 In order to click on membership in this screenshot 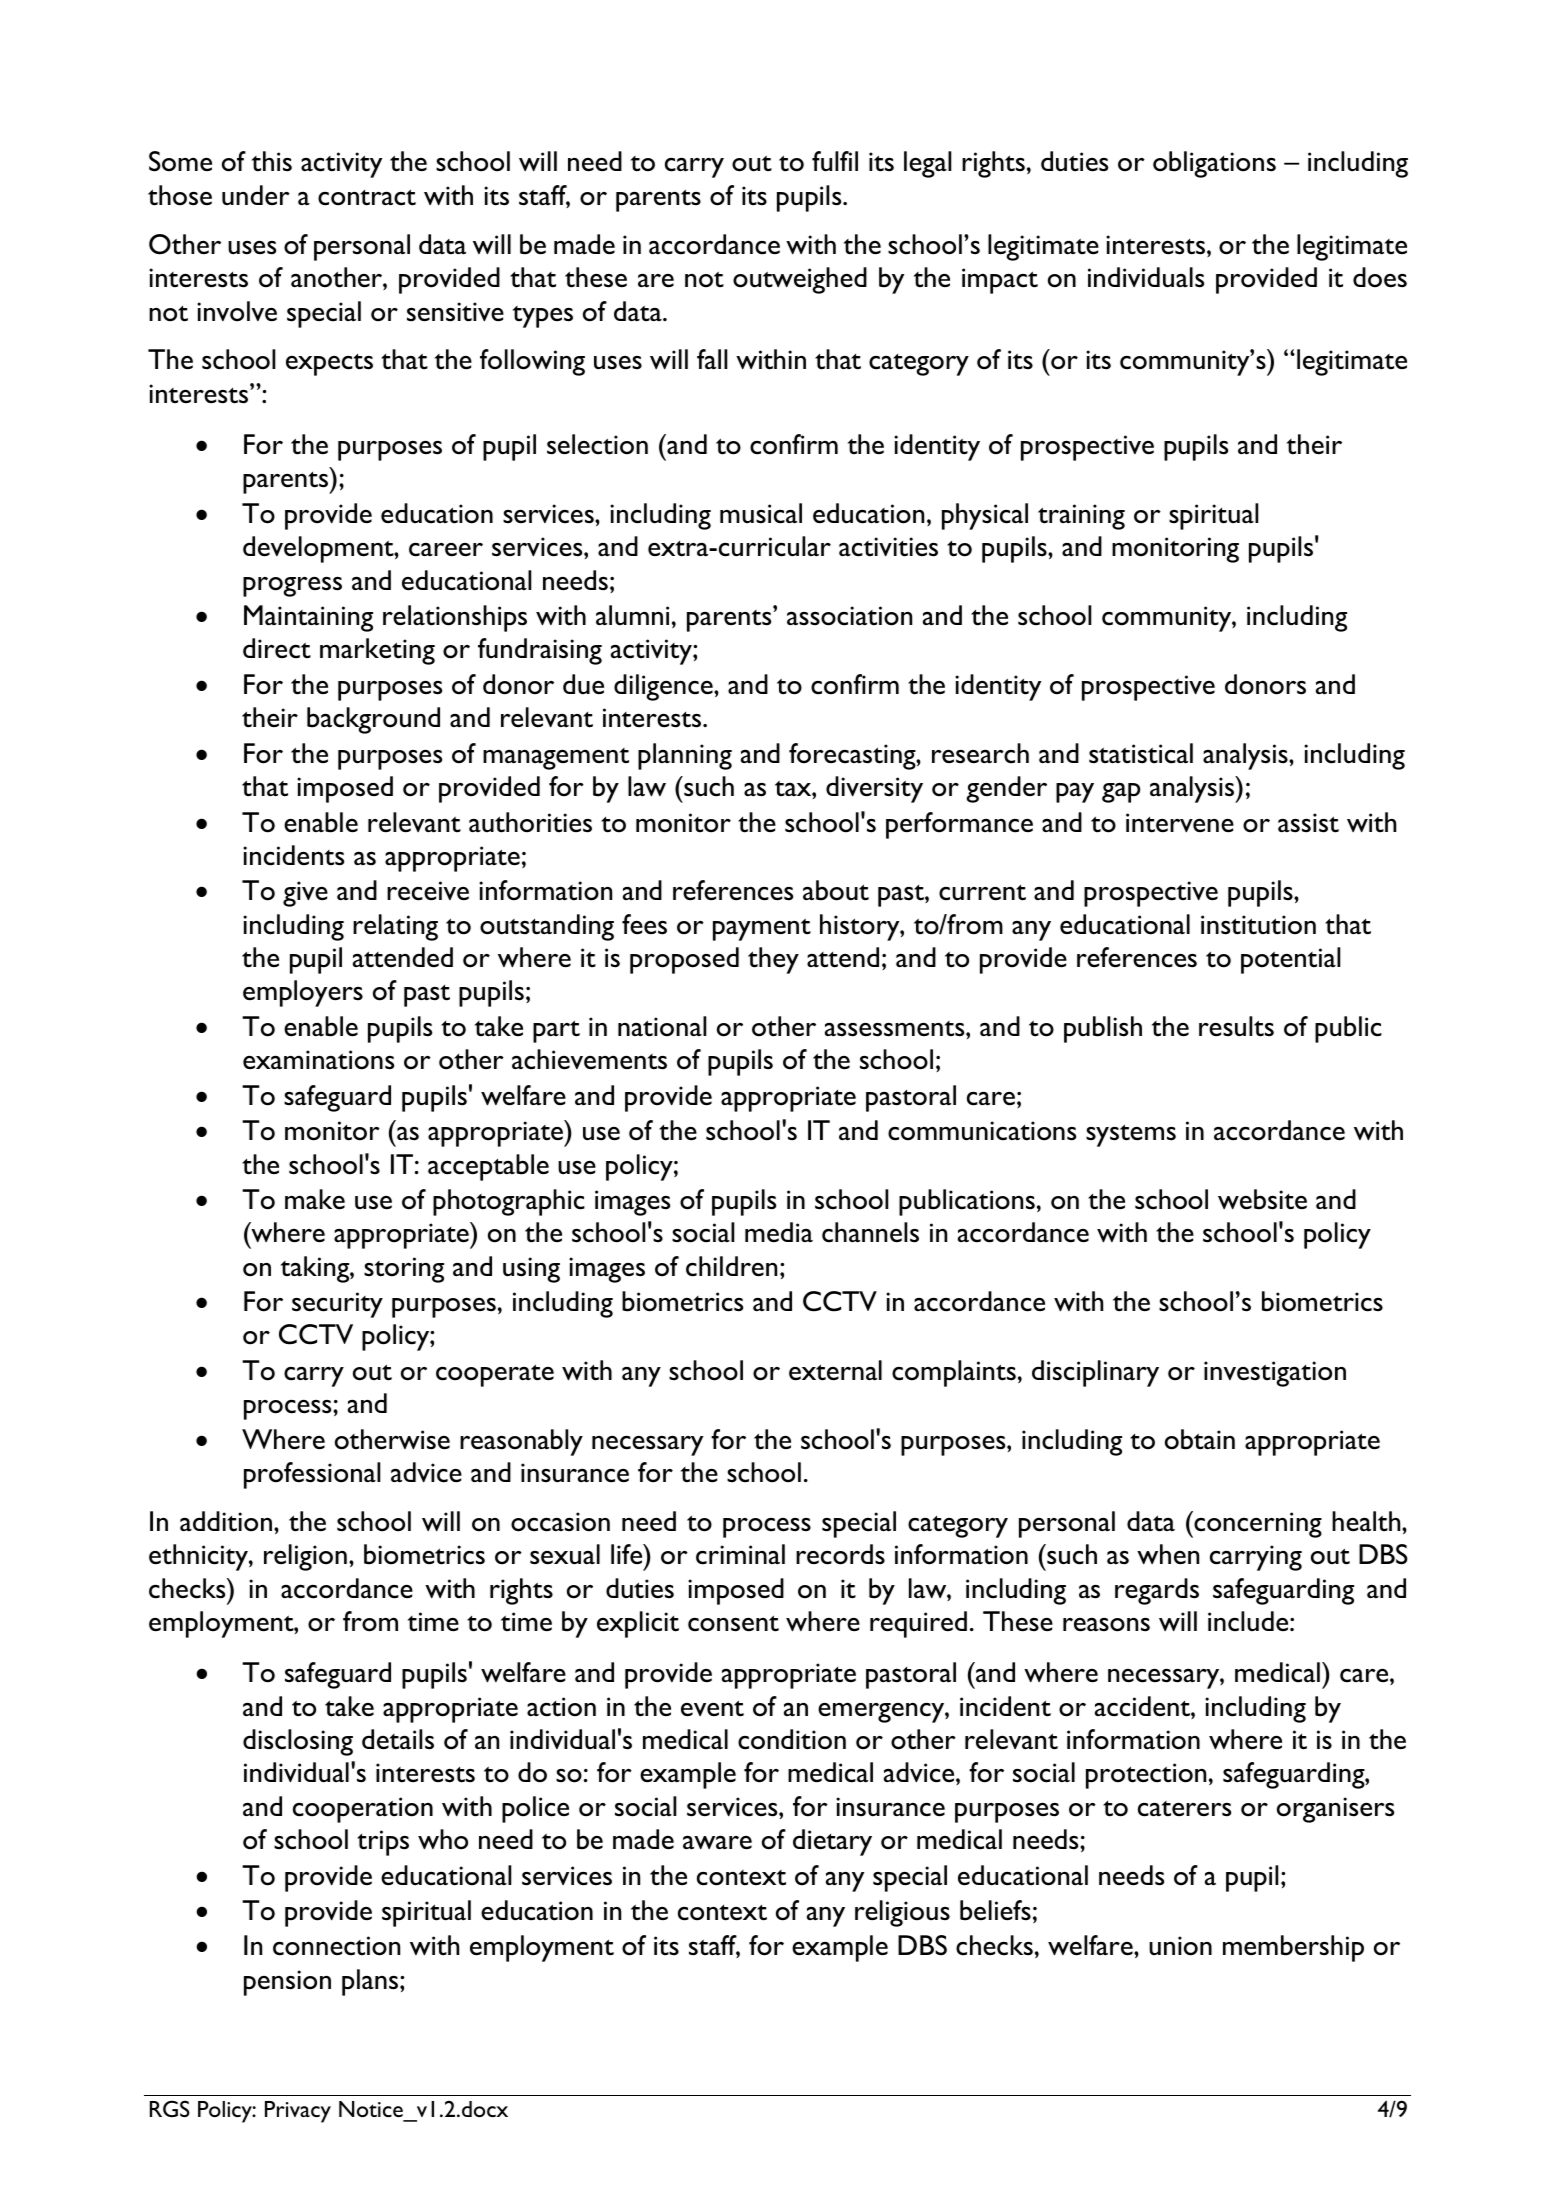, I will do `click(1293, 1948)`.
